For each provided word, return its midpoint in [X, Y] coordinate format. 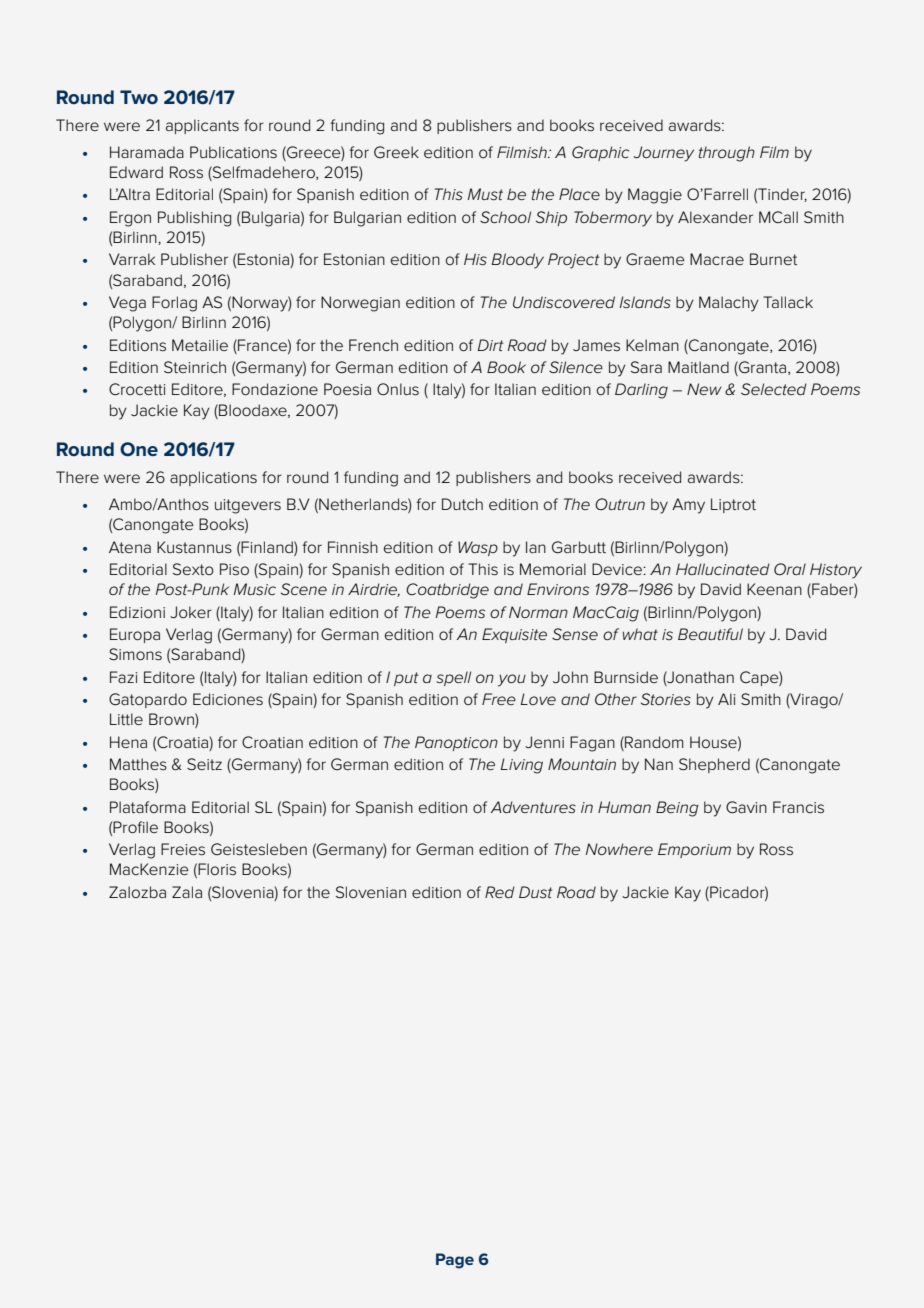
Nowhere [619, 849]
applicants [202, 126]
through [727, 154]
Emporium [694, 850]
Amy [688, 506]
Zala [187, 892]
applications [213, 478]
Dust [535, 892]
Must [485, 194]
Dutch [462, 504]
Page [455, 1261]
